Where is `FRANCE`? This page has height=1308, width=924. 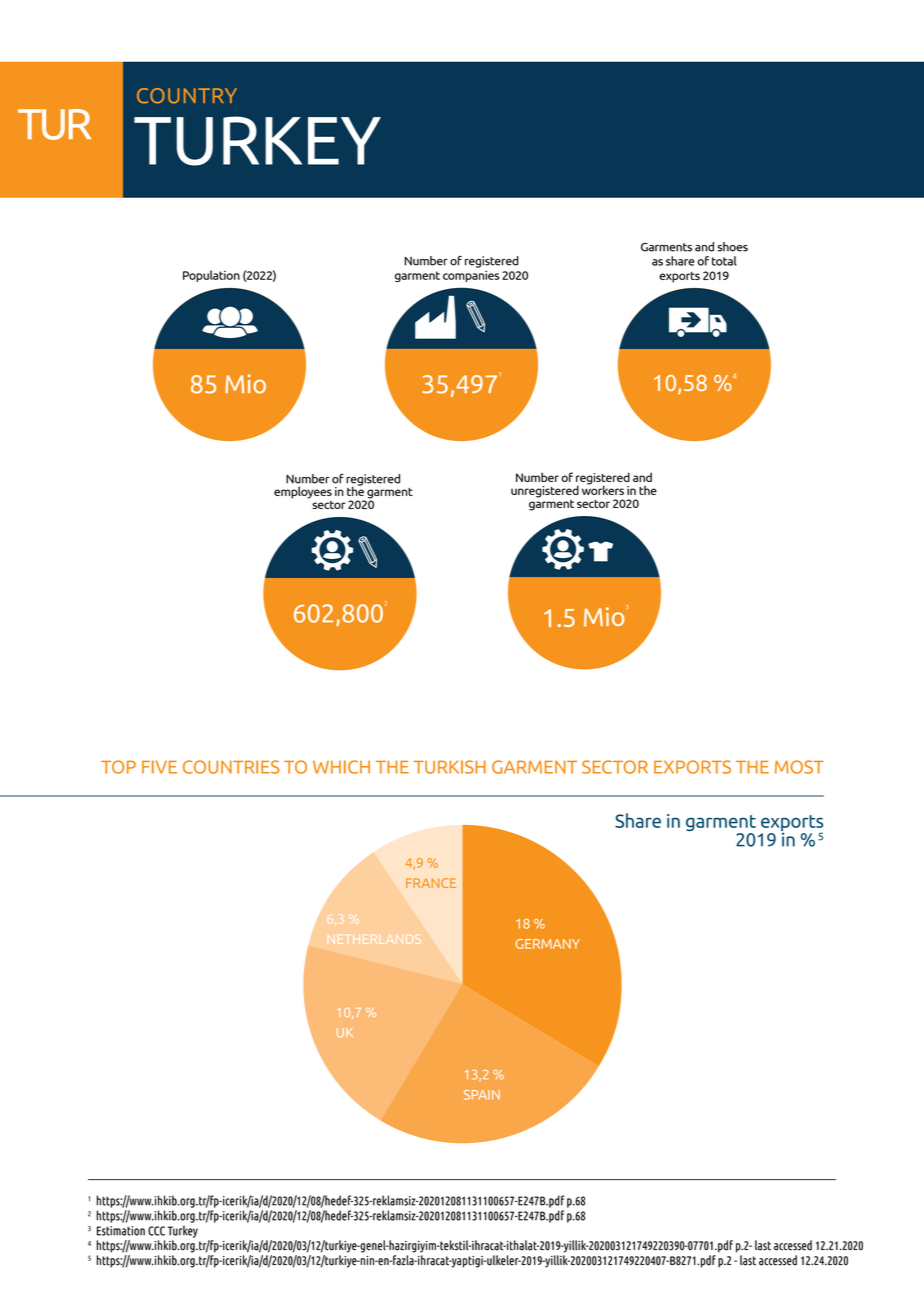 FRANCE is located at coordinates (431, 883).
